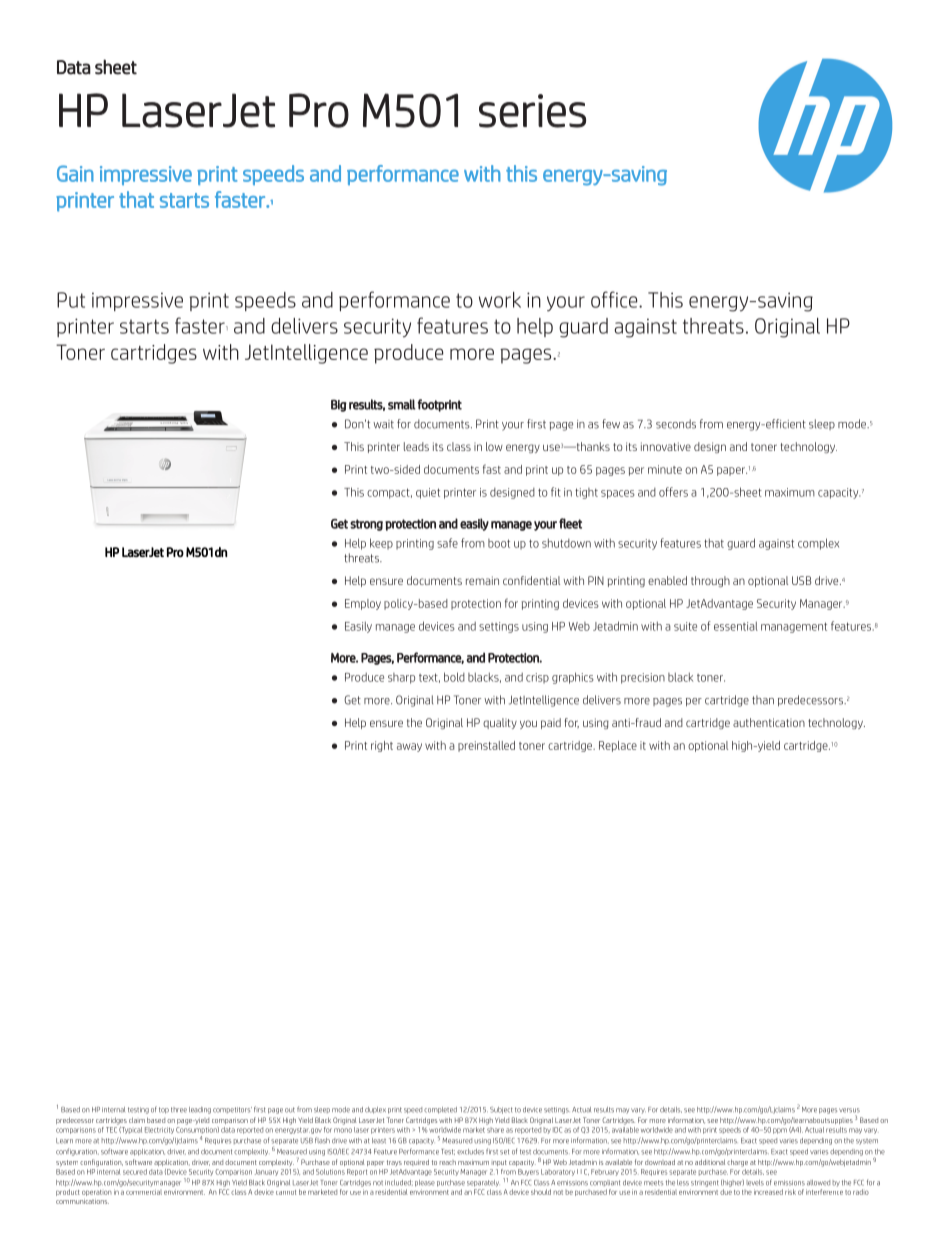 This document has width=952, height=1233. Describe the element at coordinates (382, 746) in the document. I see `right` at that location.
